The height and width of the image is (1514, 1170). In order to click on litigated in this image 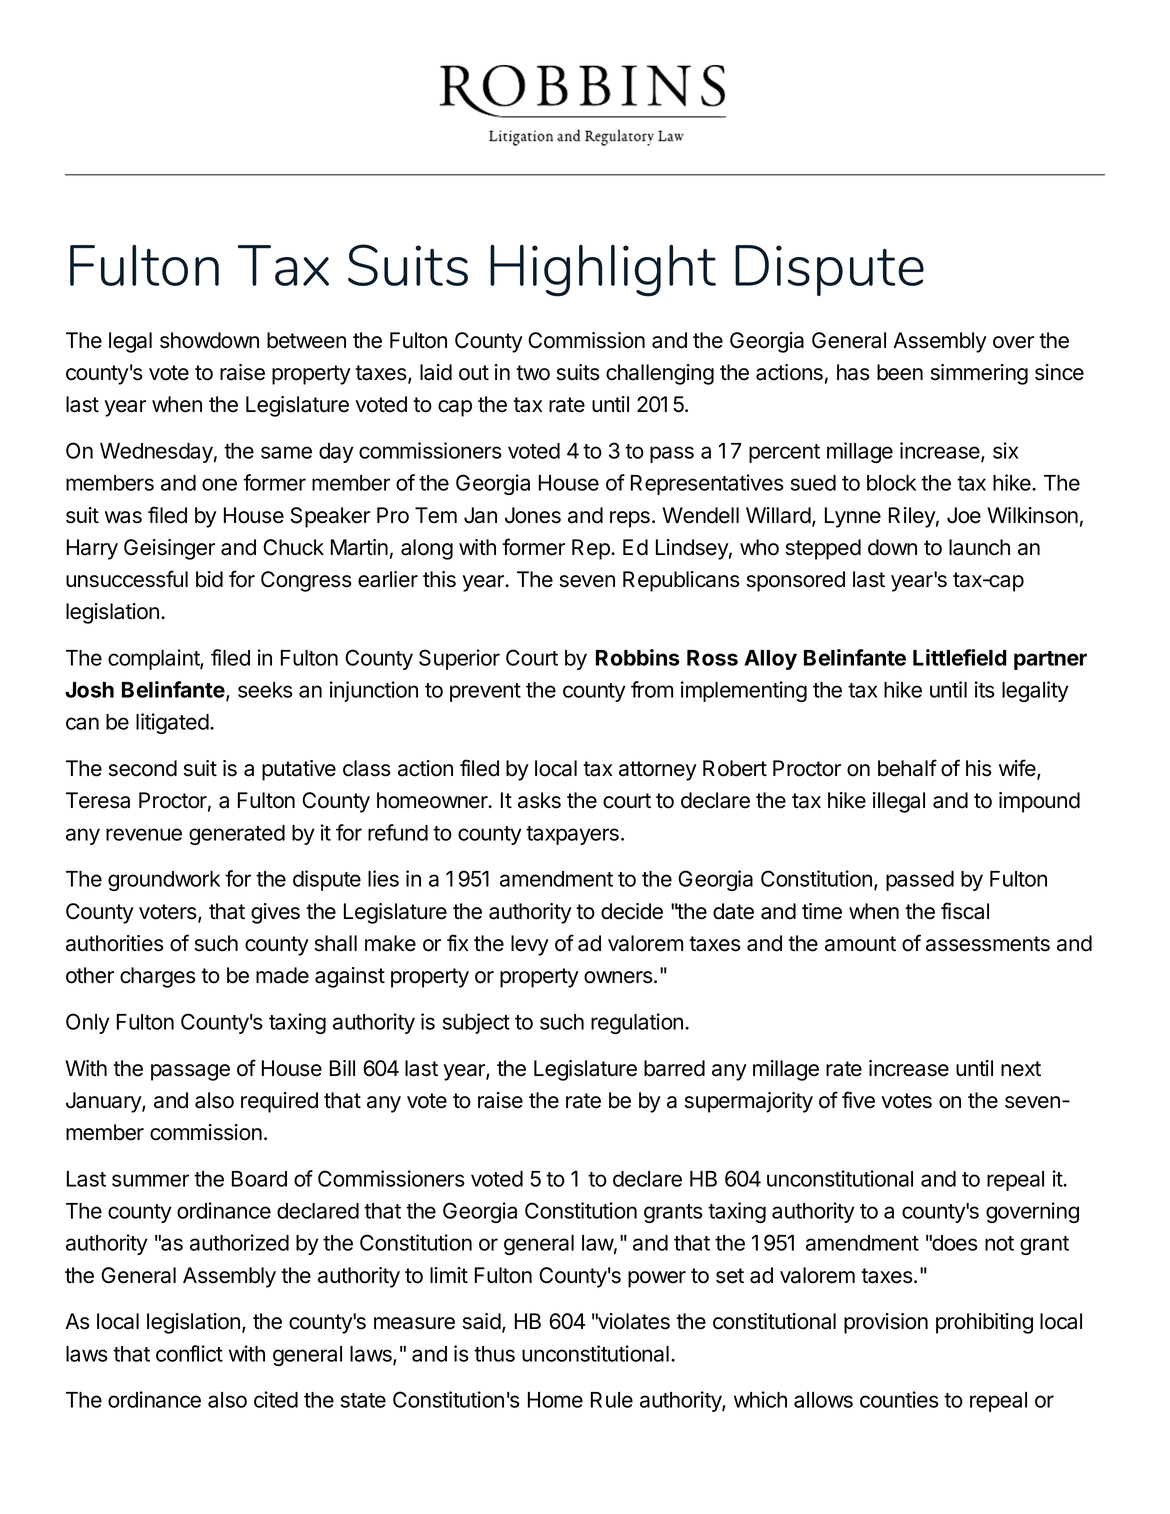, I will do `click(172, 723)`.
